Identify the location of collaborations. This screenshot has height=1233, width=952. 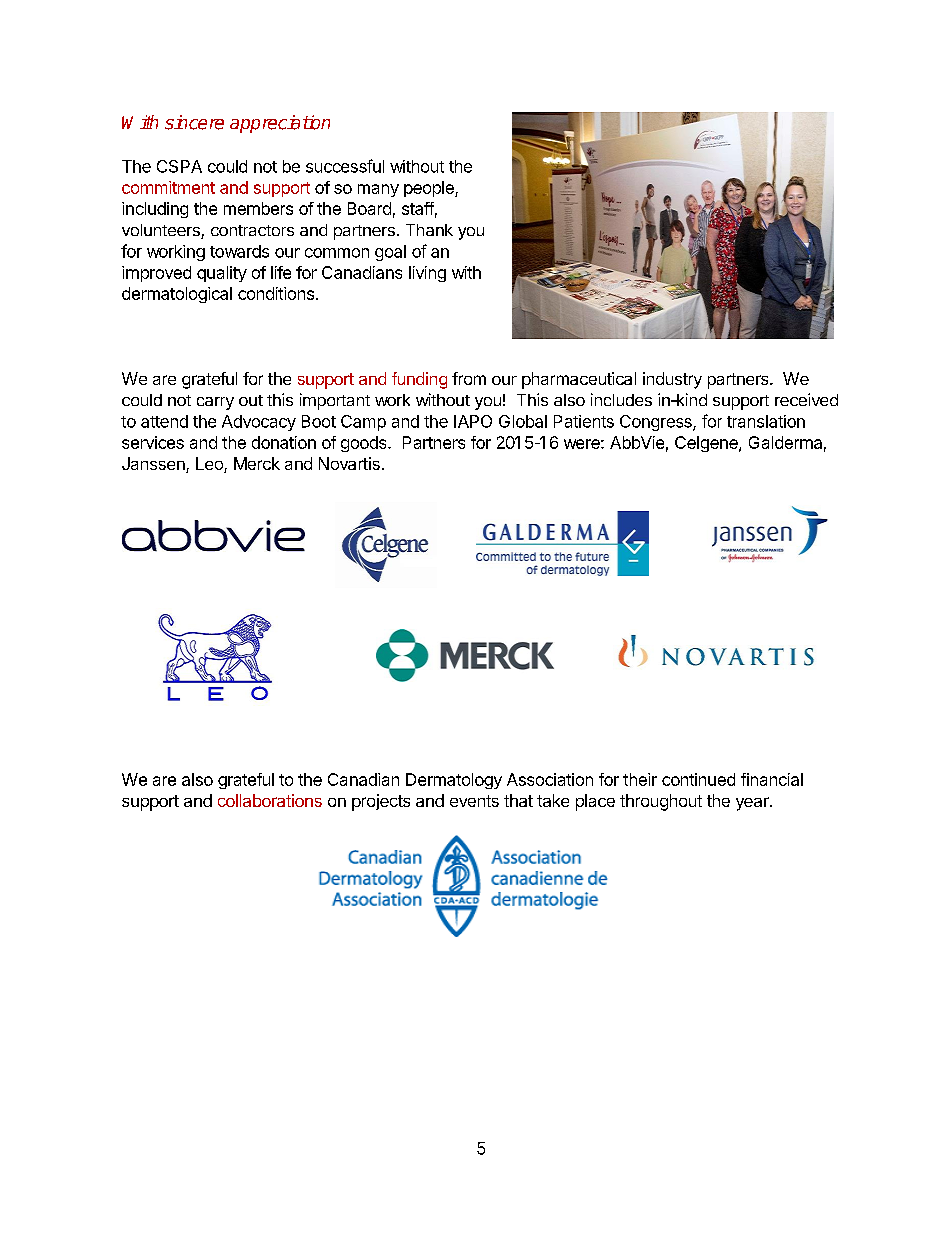
(270, 800).
